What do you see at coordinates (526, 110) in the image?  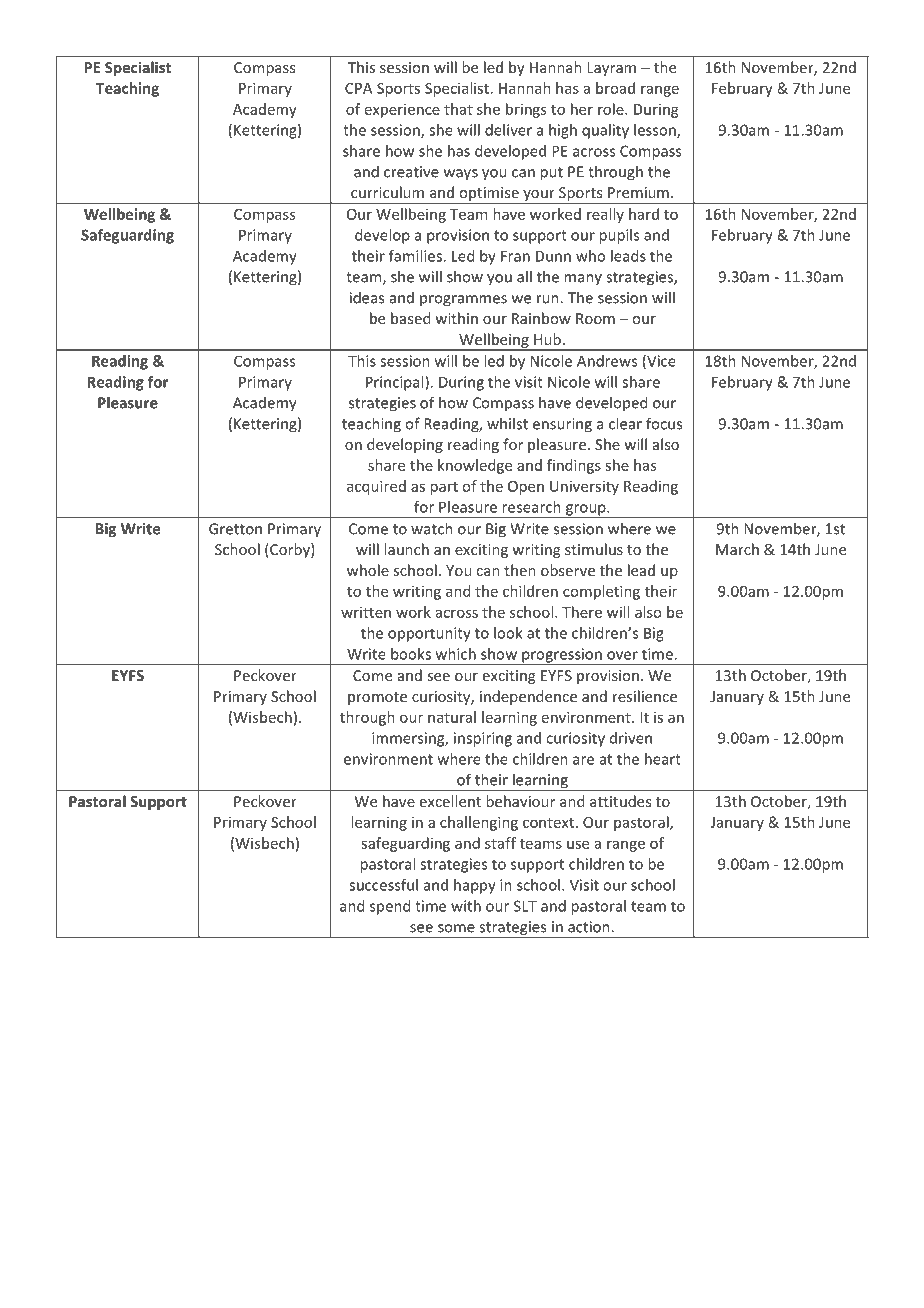 I see `brings` at bounding box center [526, 110].
